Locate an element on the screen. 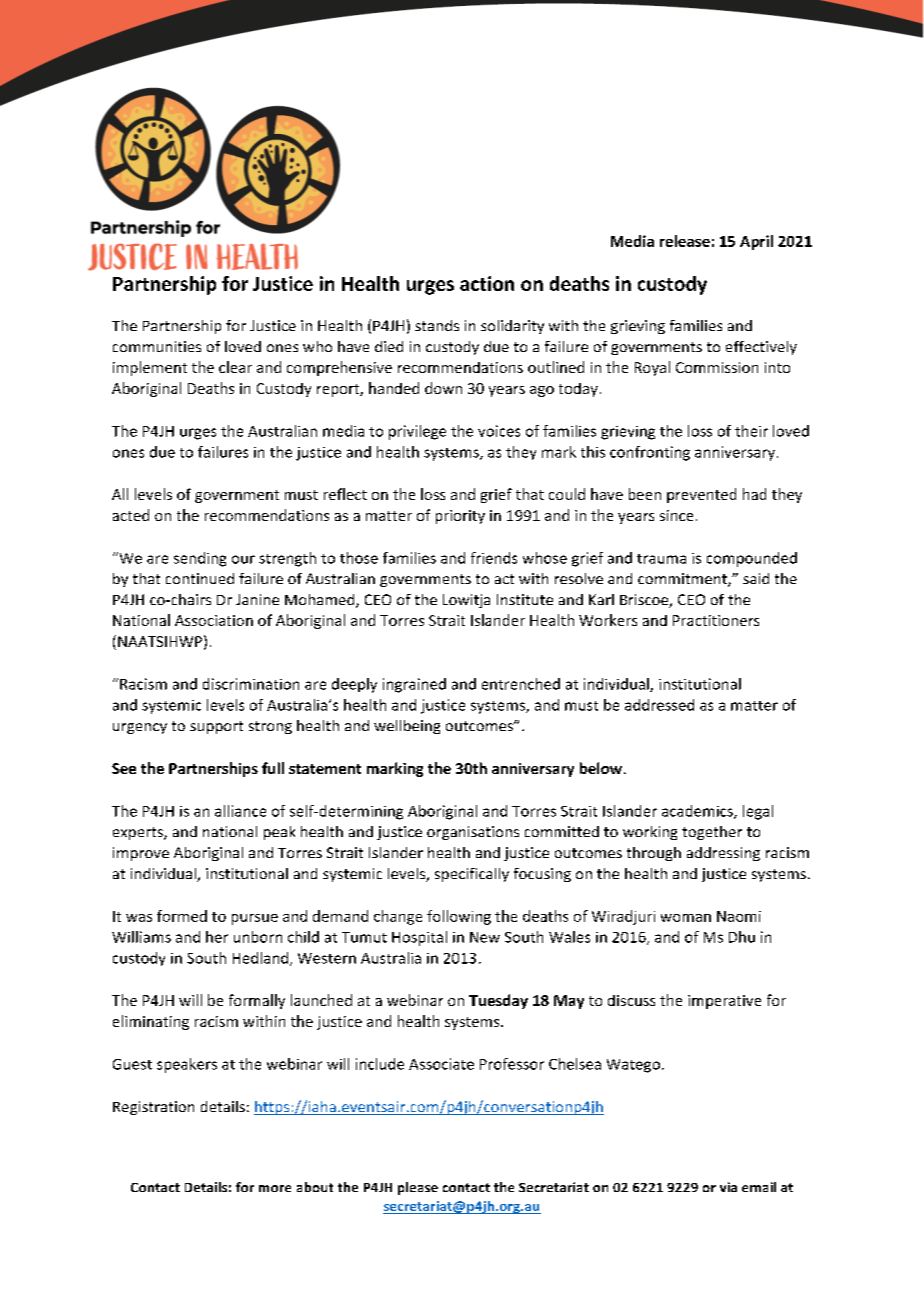 This screenshot has width=924, height=1308. release is located at coordinates (685, 241).
